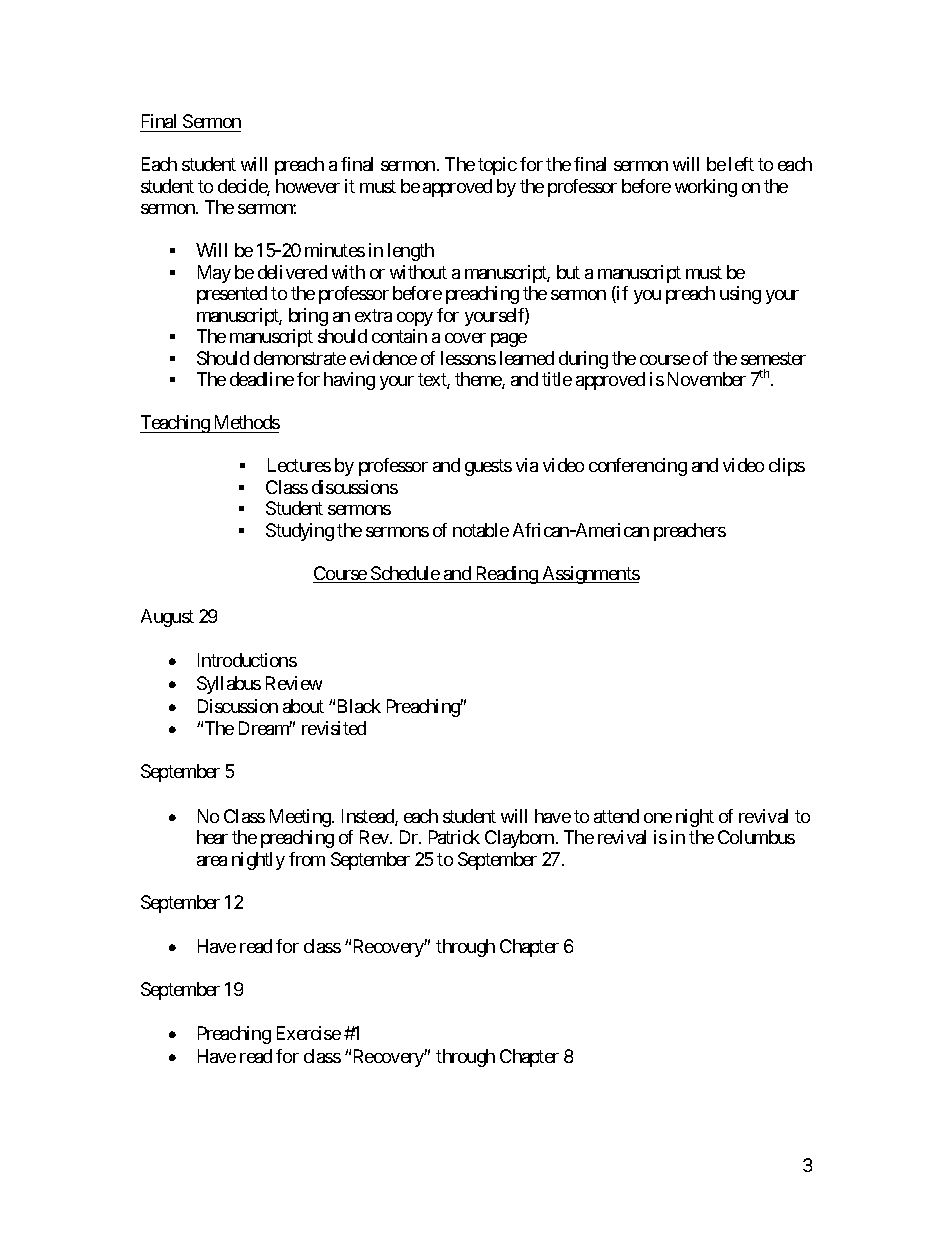  What do you see at coordinates (212, 837) in the page?
I see `hear` at bounding box center [212, 837].
